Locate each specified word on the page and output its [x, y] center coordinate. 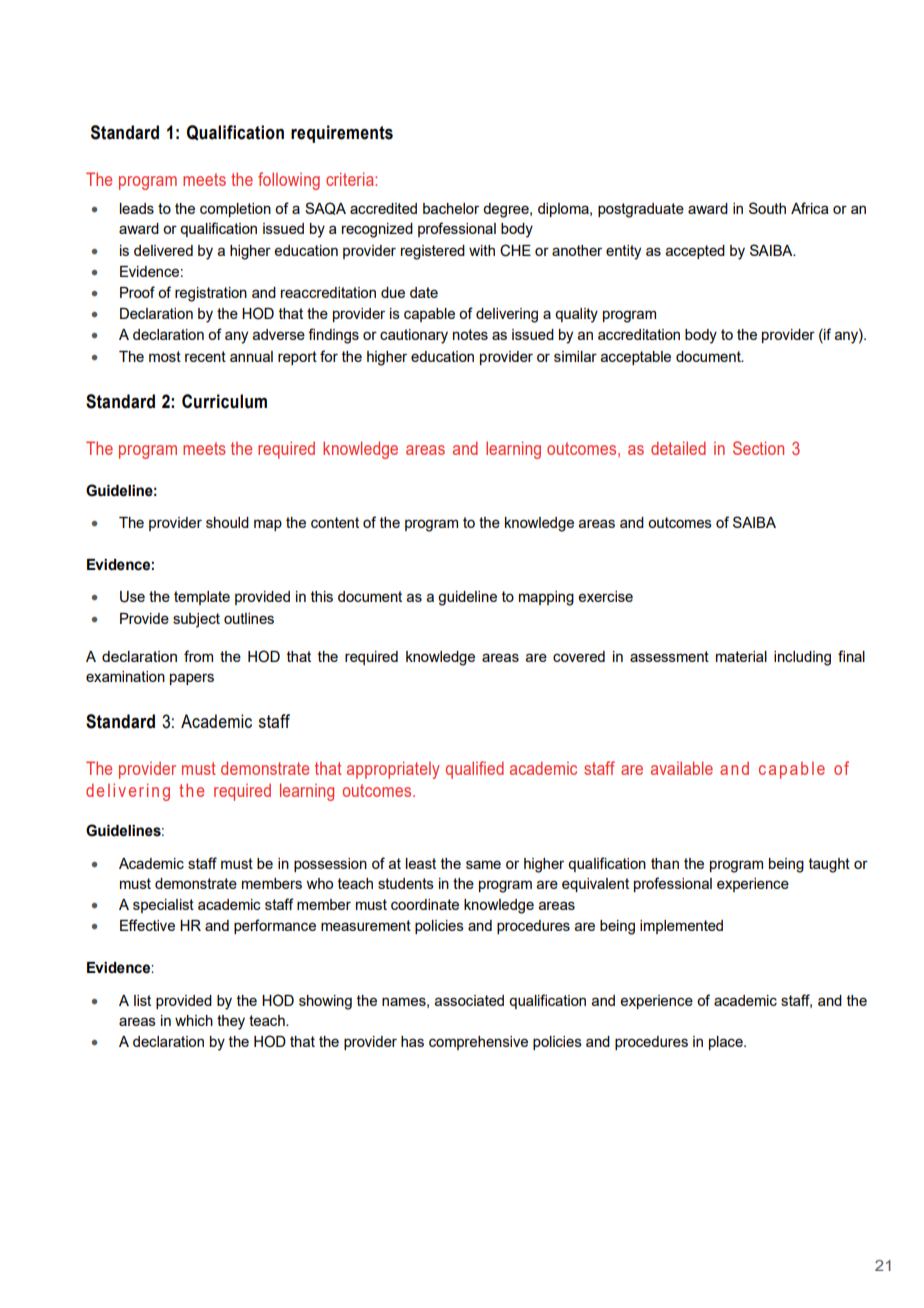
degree [507, 210]
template [202, 598]
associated [469, 1000]
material [741, 656]
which [194, 1020]
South [767, 208]
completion [235, 210]
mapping [546, 598]
